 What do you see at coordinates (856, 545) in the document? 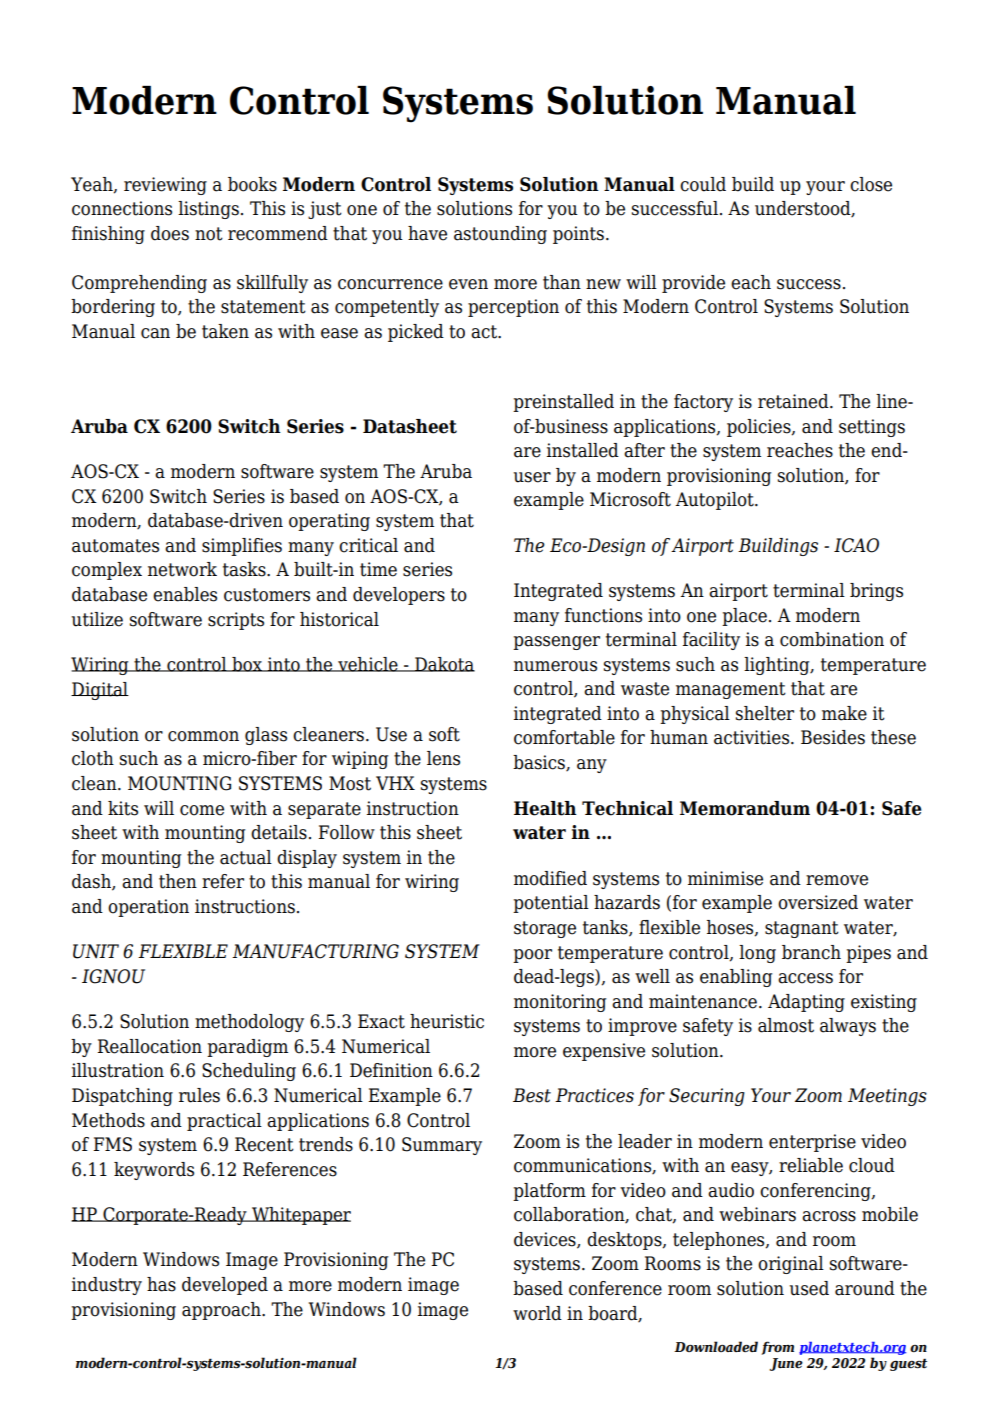
I see `ICAO` at bounding box center [856, 545].
